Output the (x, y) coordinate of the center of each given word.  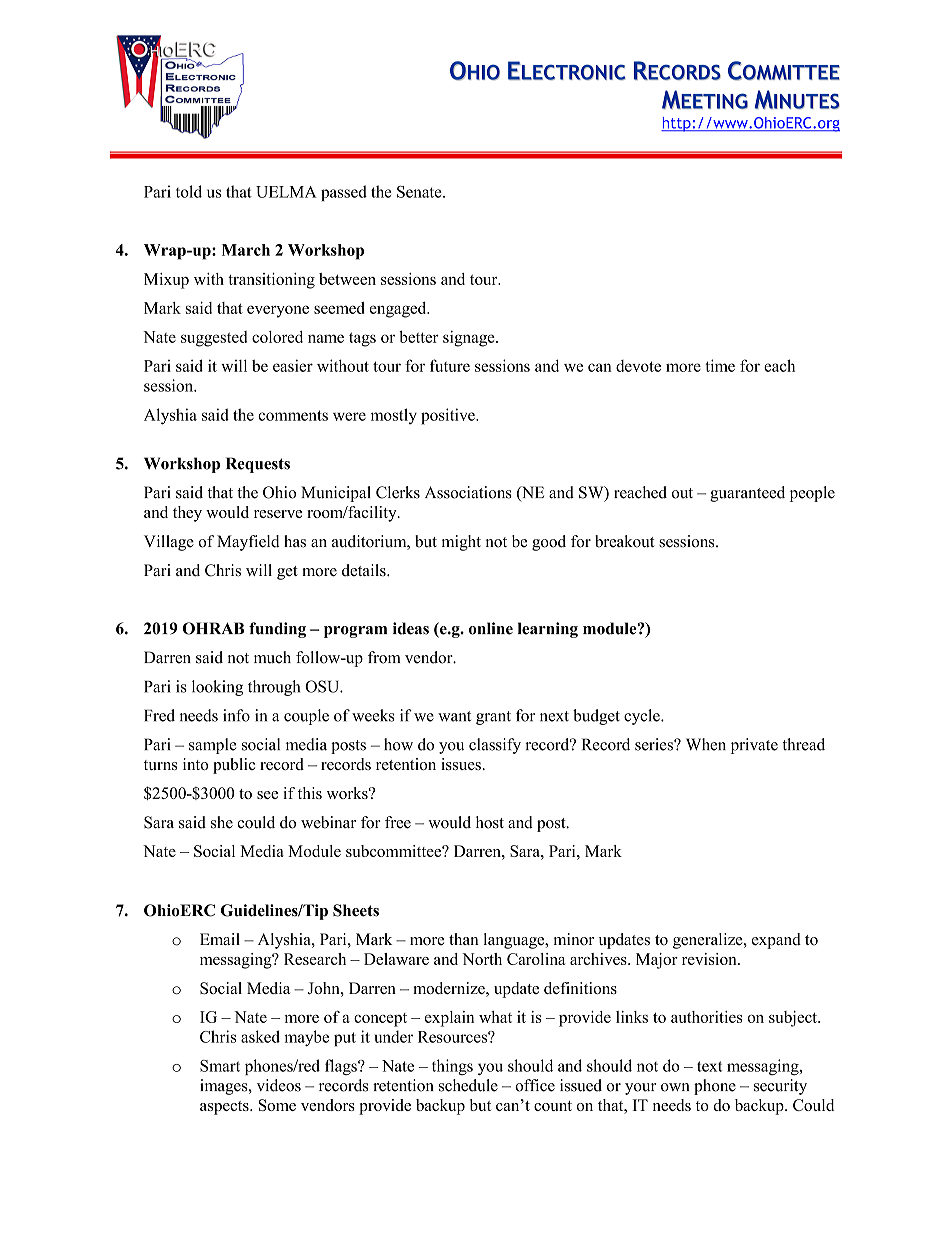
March (246, 250)
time (720, 365)
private (754, 746)
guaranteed (747, 494)
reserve (278, 514)
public (234, 766)
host (490, 822)
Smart (220, 1066)
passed (344, 193)
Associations (468, 492)
